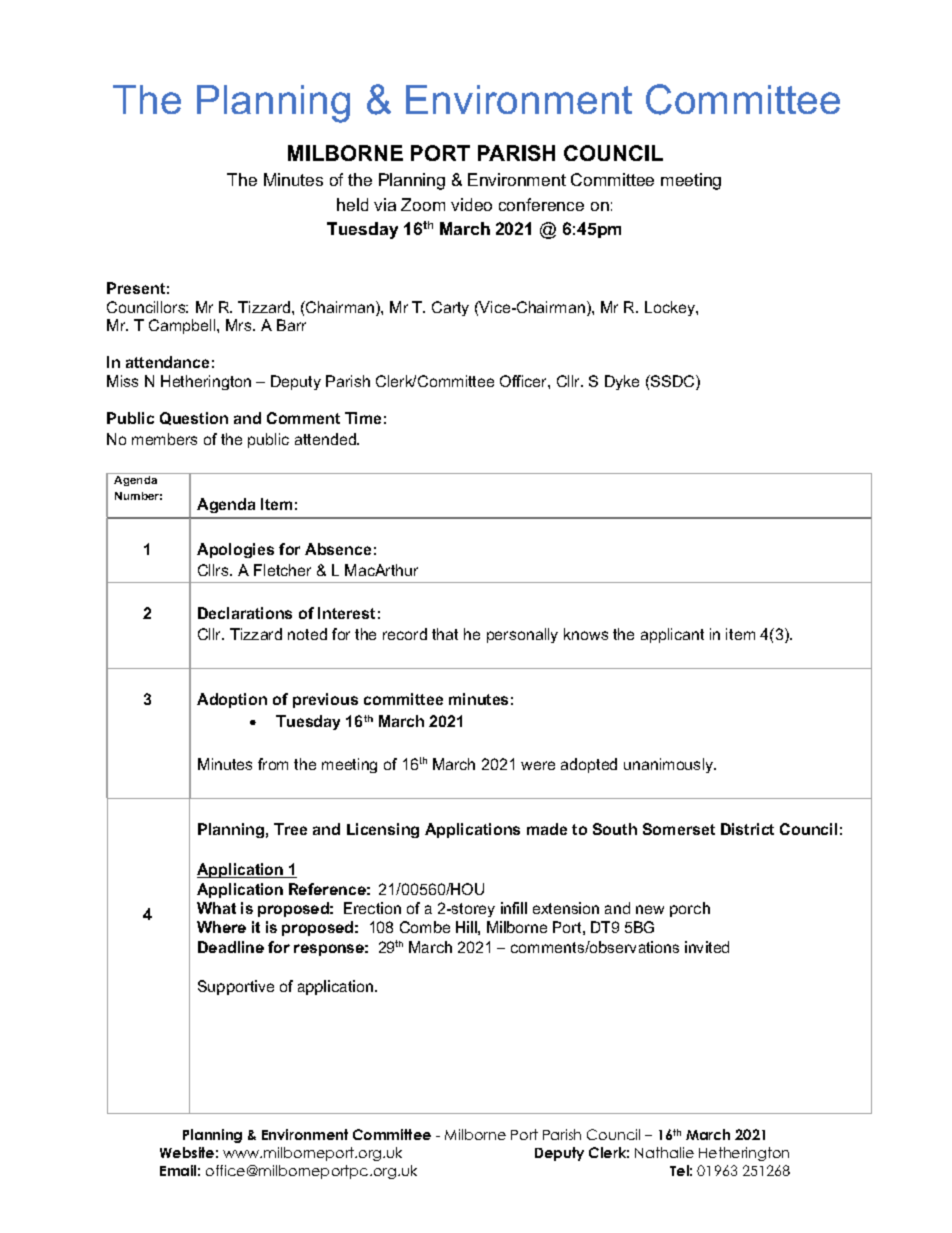  Describe the element at coordinates (541, 204) in the image. I see `conference` at that location.
